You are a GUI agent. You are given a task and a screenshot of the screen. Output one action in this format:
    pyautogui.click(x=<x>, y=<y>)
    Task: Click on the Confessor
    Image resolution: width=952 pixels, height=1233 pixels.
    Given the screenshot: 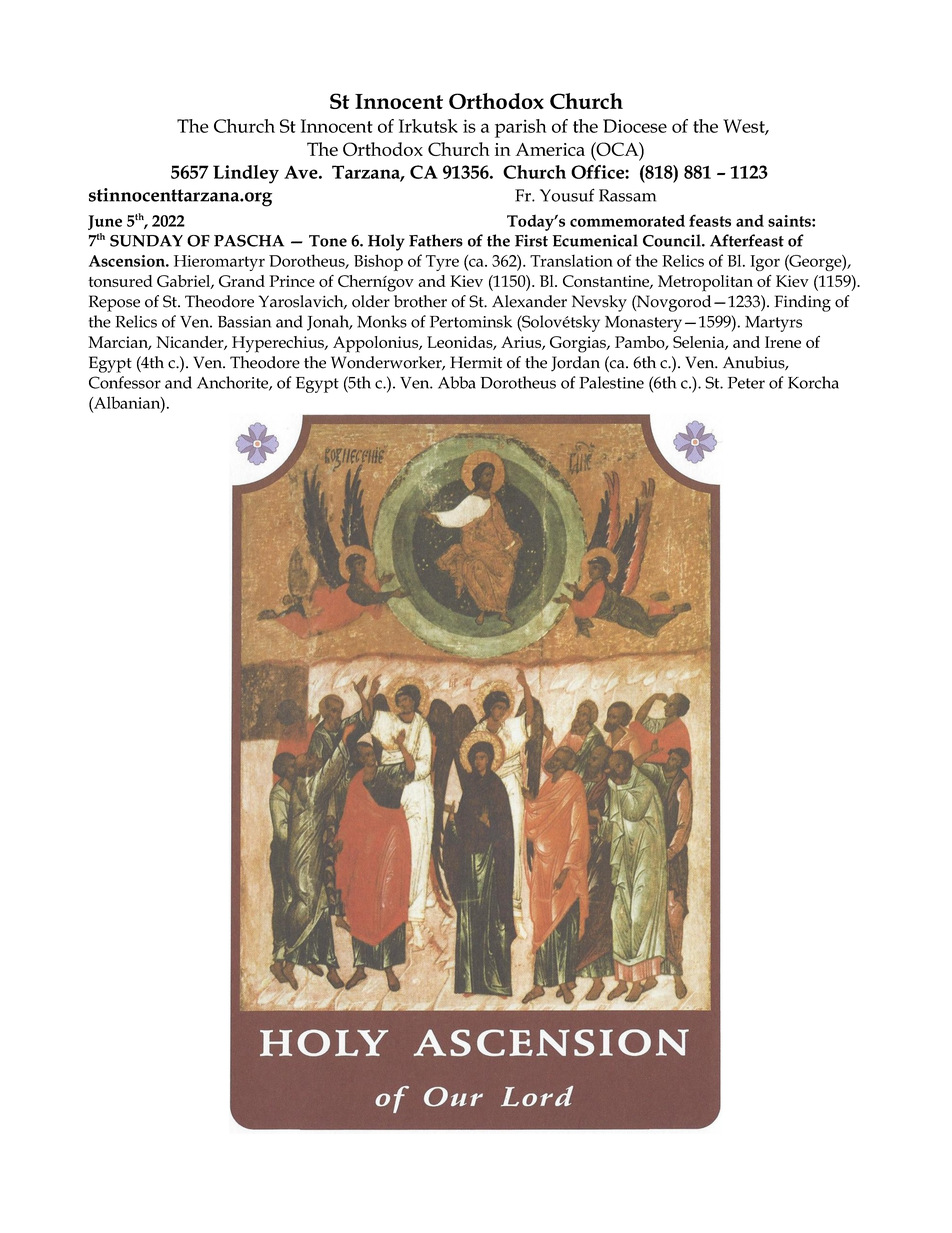 What is the action you would take?
    pyautogui.click(x=125, y=382)
